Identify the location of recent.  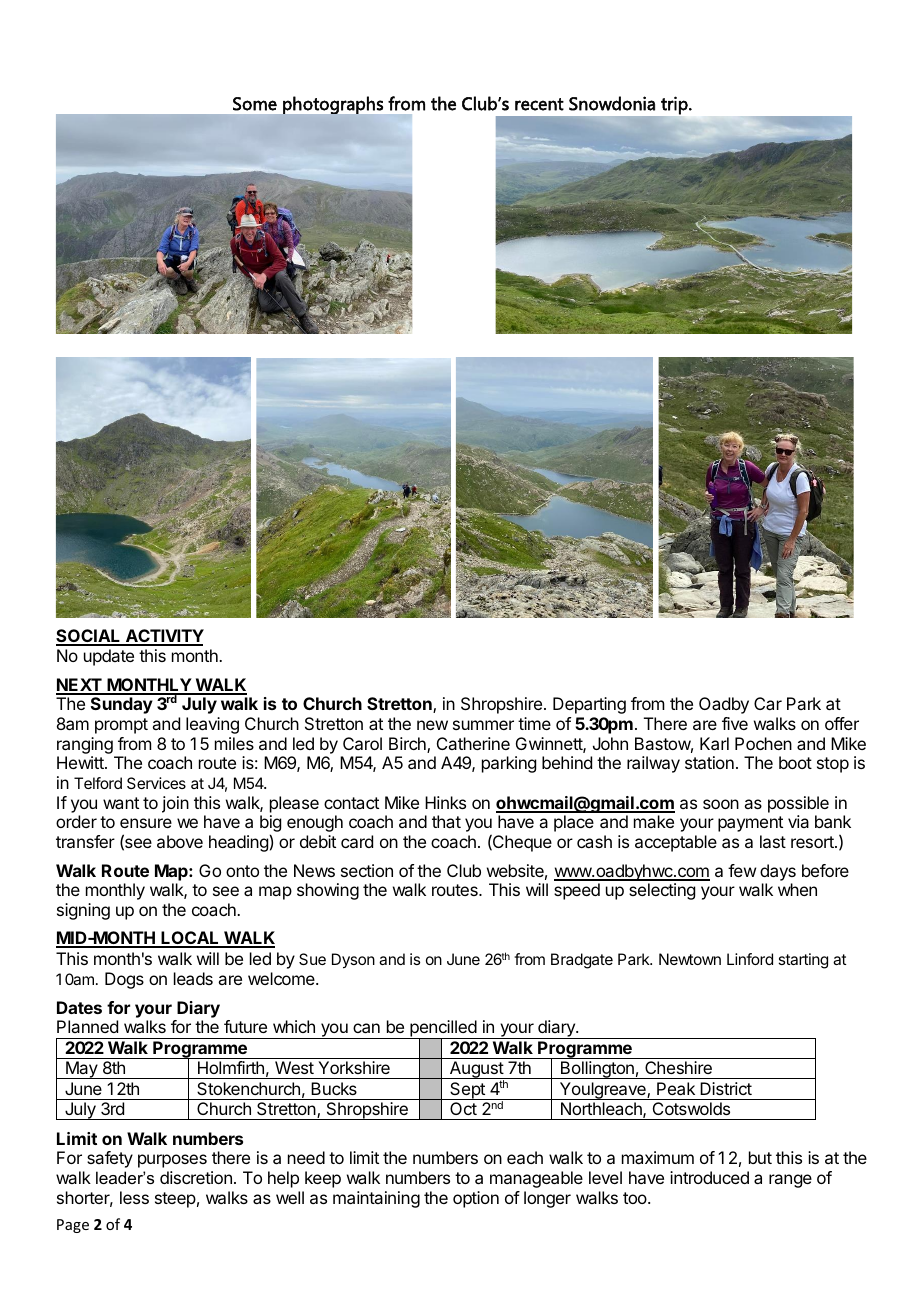
(539, 104).
